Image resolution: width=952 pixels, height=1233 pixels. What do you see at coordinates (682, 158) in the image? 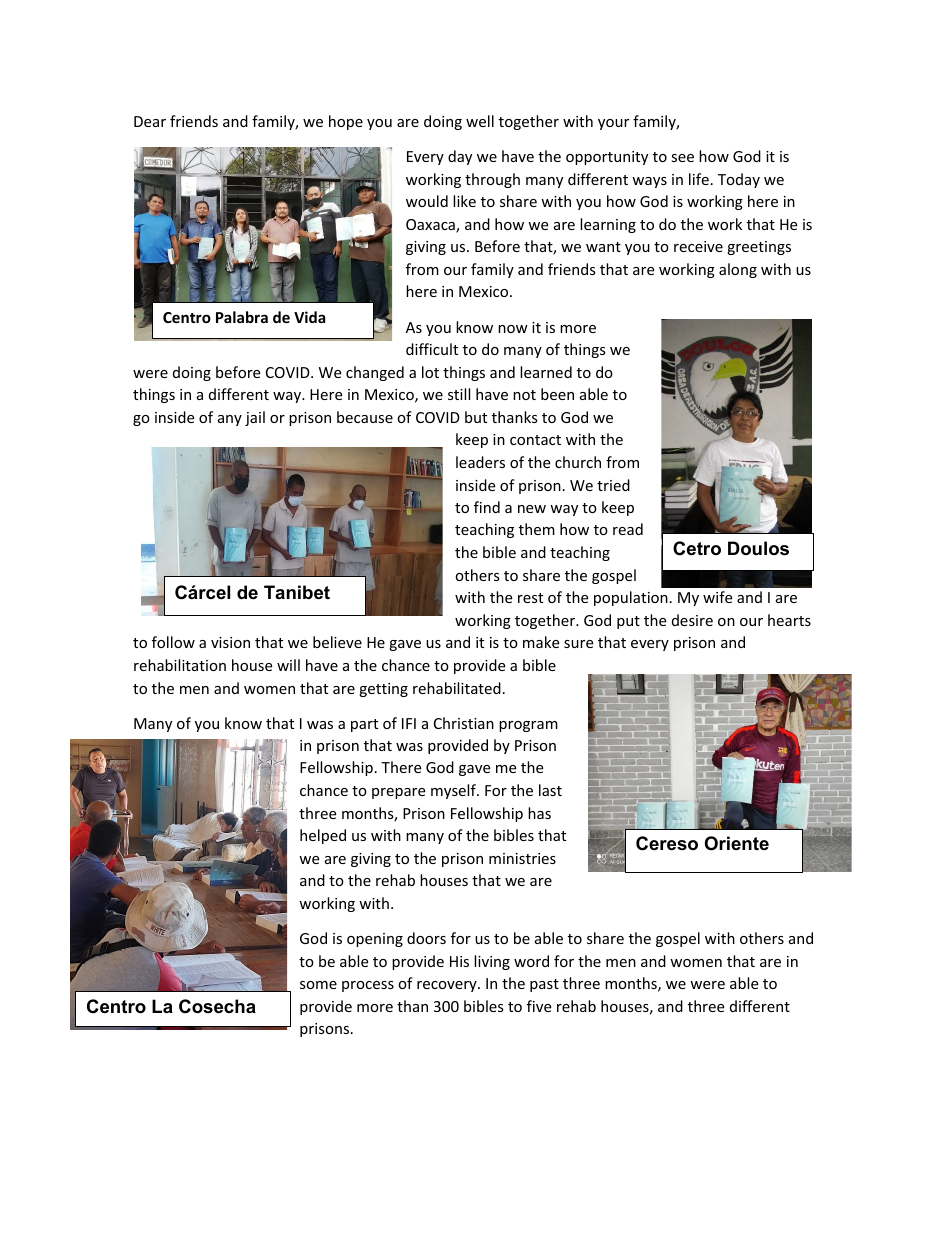
I see `see` at bounding box center [682, 158].
